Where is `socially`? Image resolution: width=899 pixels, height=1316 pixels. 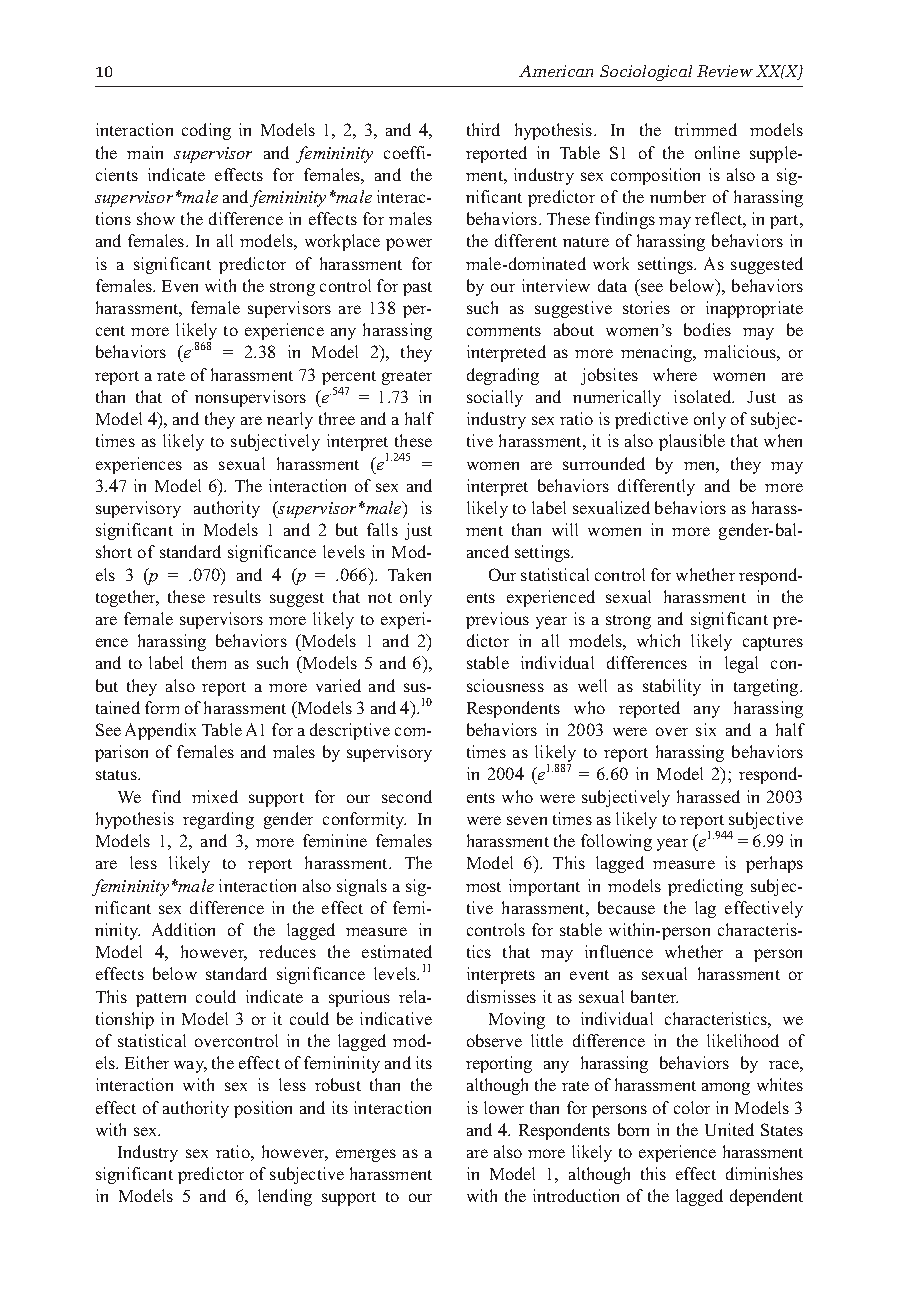
socially is located at coordinates (495, 398).
